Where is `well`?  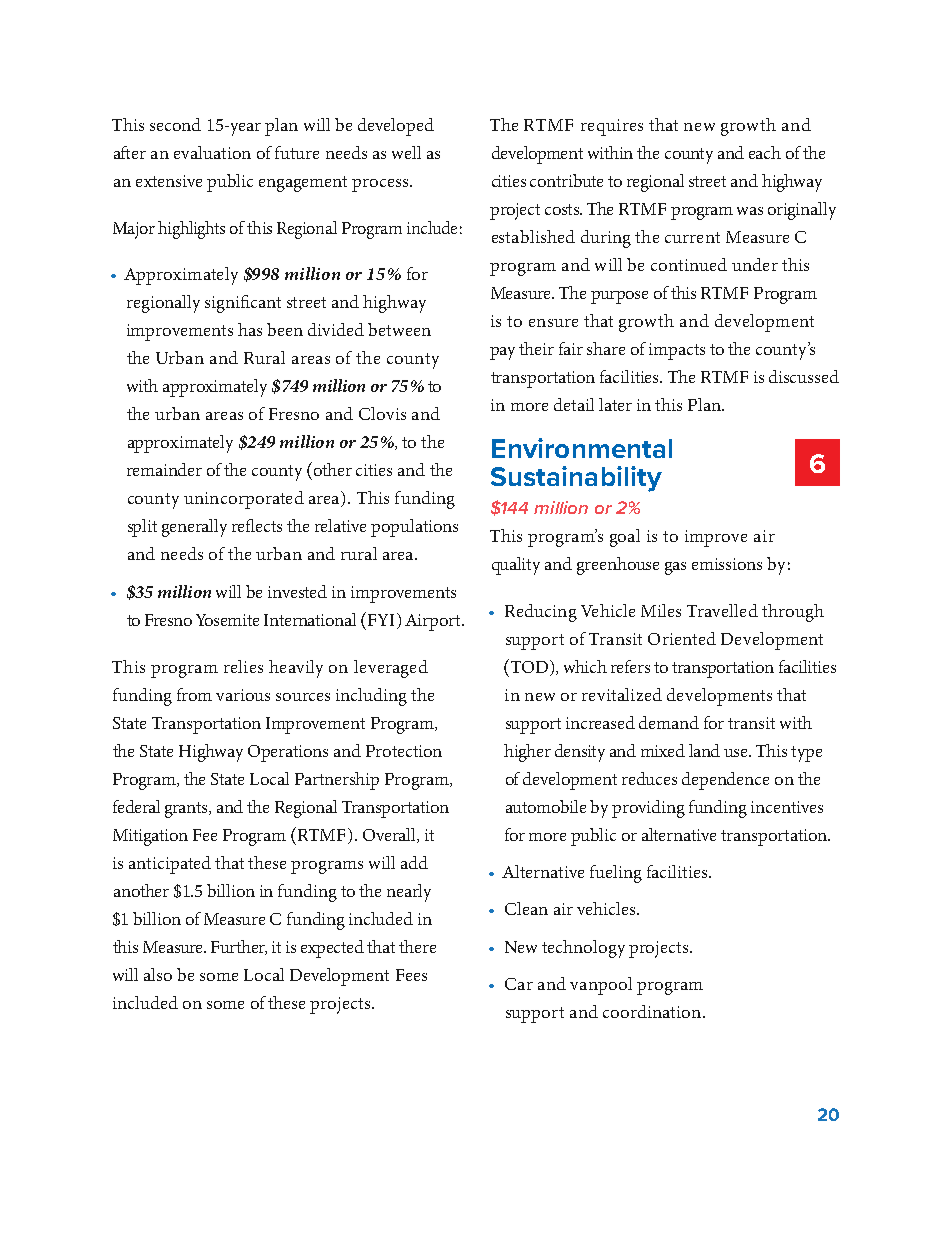
well is located at coordinates (406, 152).
